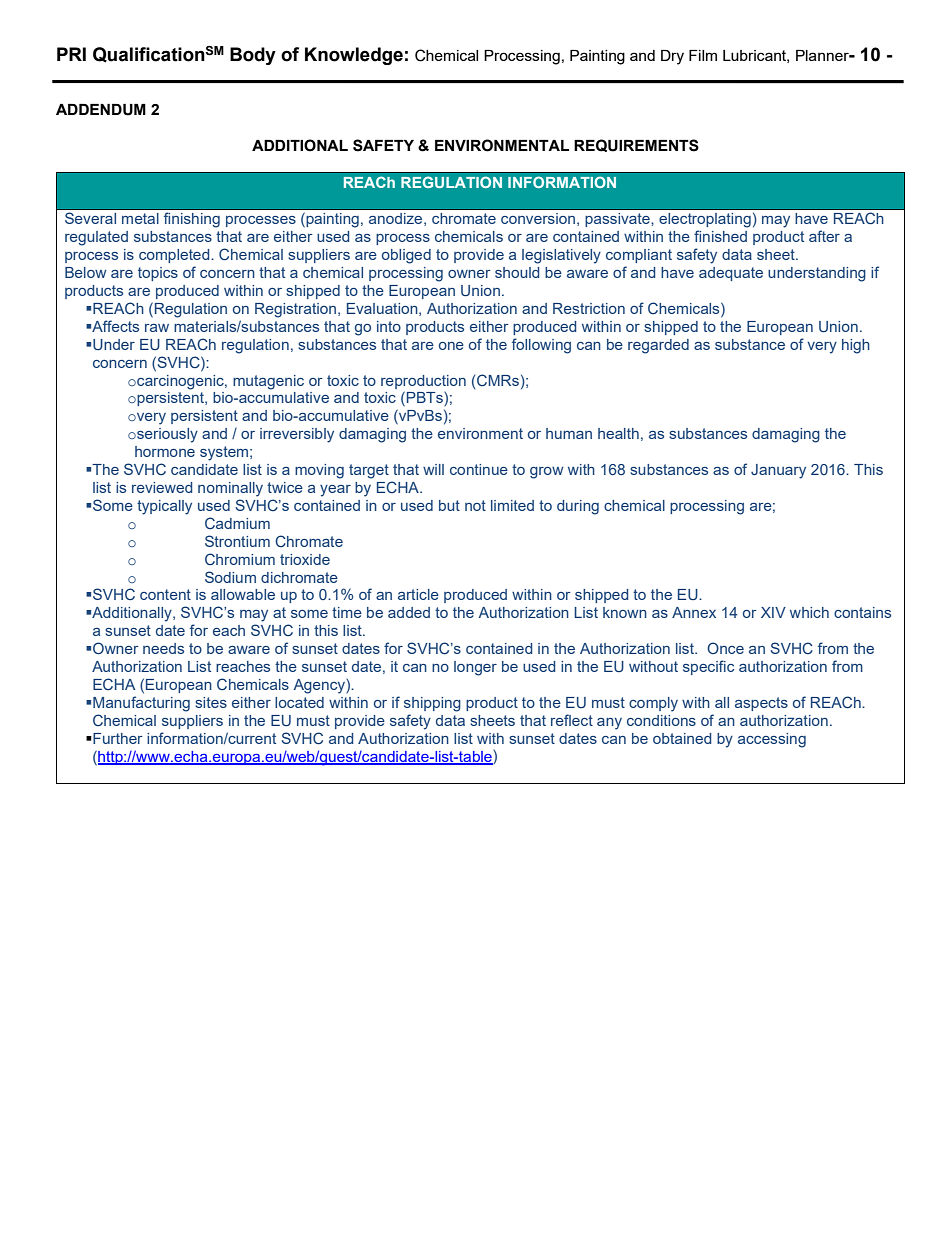  What do you see at coordinates (432, 704) in the page?
I see `shipping` at bounding box center [432, 704].
